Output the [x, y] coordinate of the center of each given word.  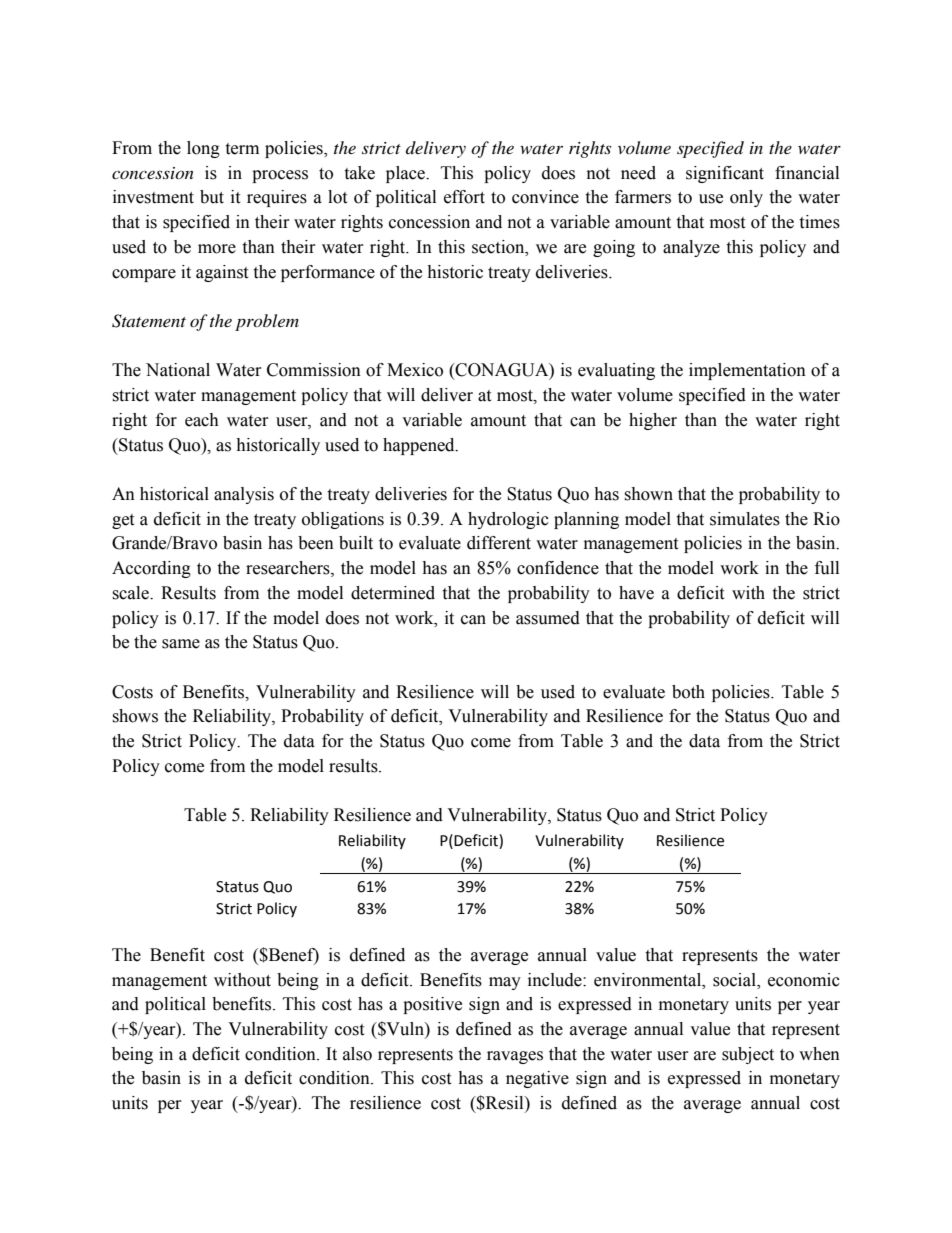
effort [464, 197]
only [746, 198]
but [212, 197]
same [181, 644]
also [357, 1054]
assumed [548, 618]
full [827, 568]
